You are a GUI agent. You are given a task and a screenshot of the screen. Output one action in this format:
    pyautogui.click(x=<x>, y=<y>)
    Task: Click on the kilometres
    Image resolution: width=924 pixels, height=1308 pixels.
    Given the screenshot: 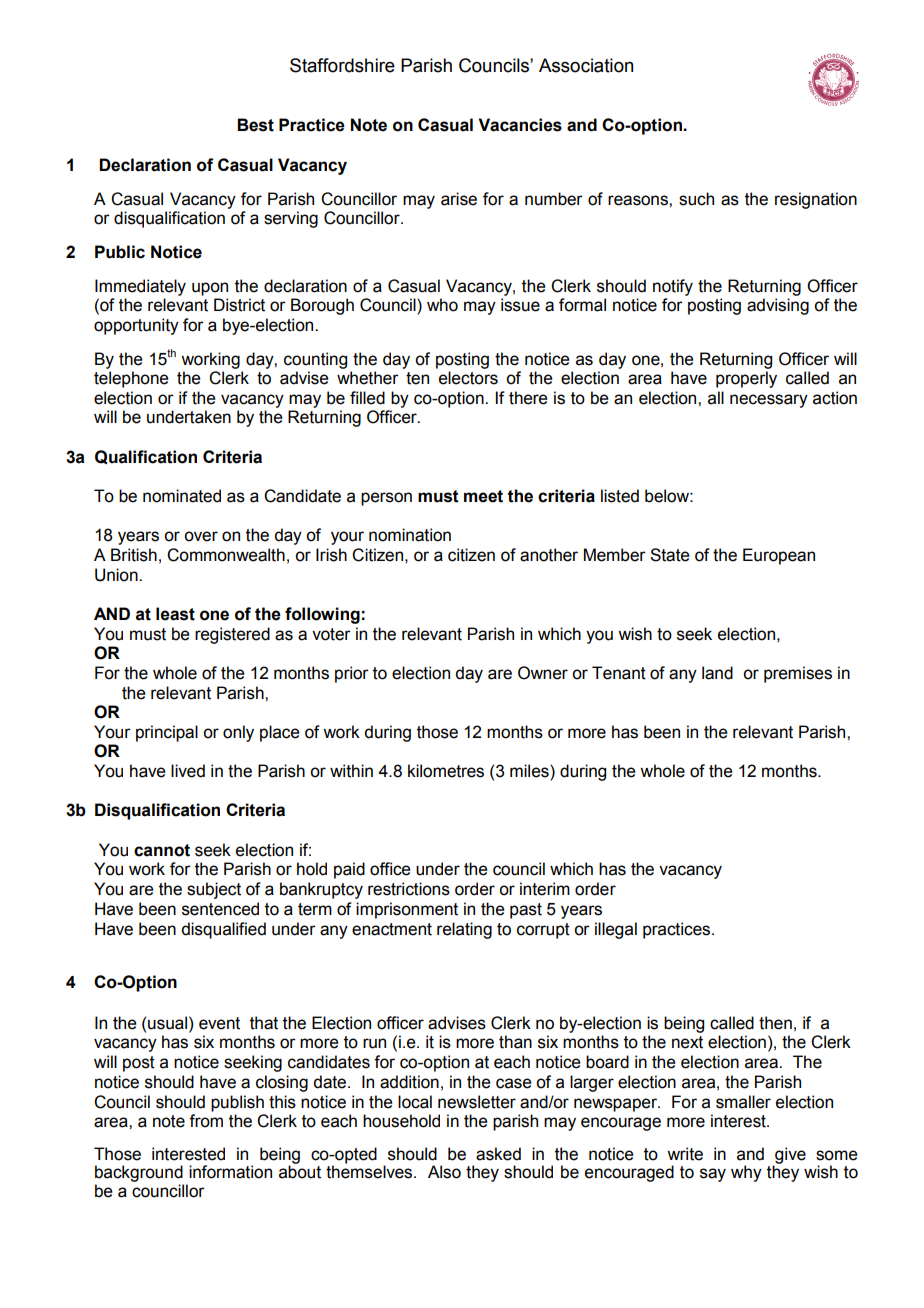 What is the action you would take?
    pyautogui.click(x=446, y=771)
